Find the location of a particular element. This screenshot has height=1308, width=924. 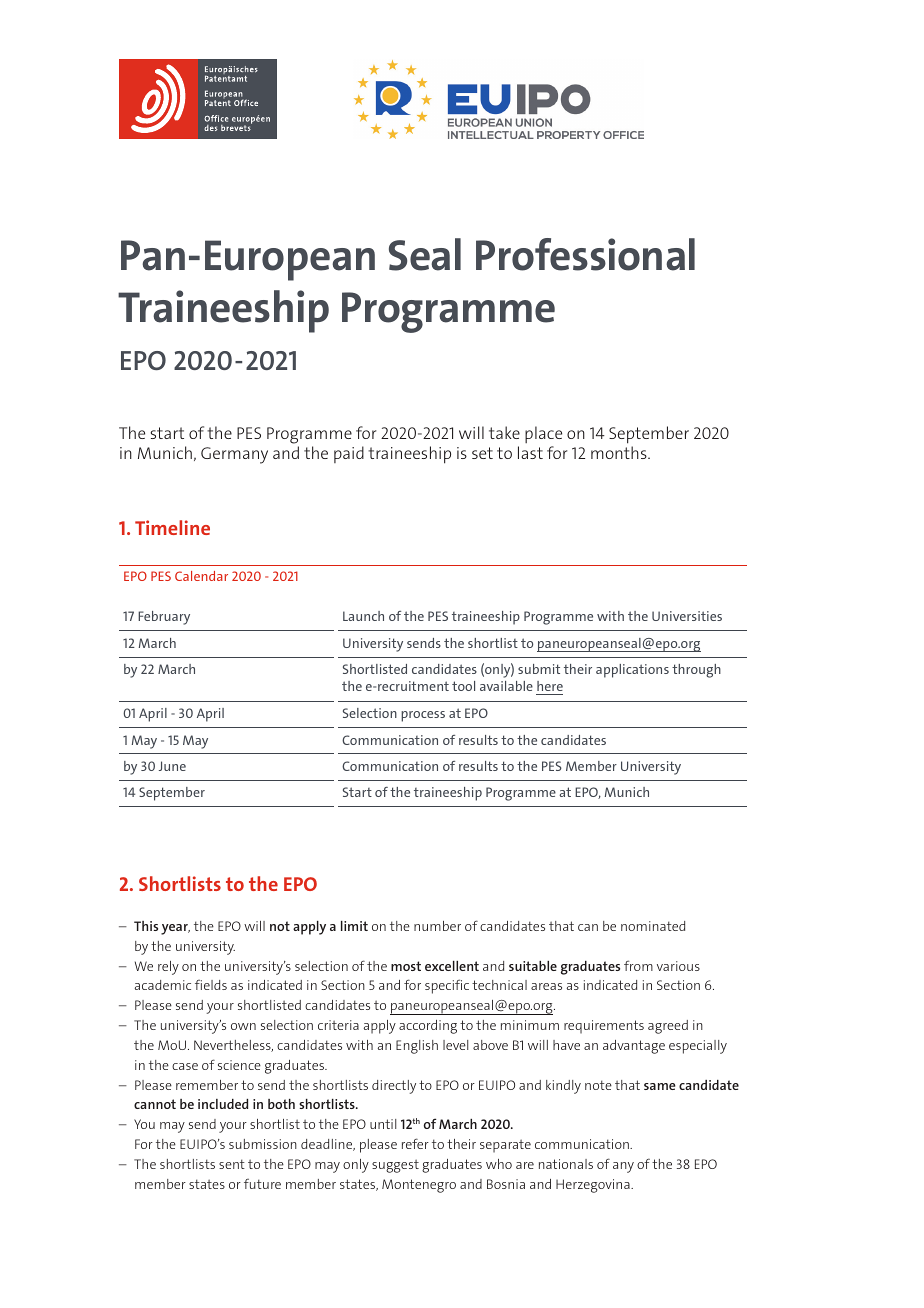

Herzegovina is located at coordinates (594, 1186).
